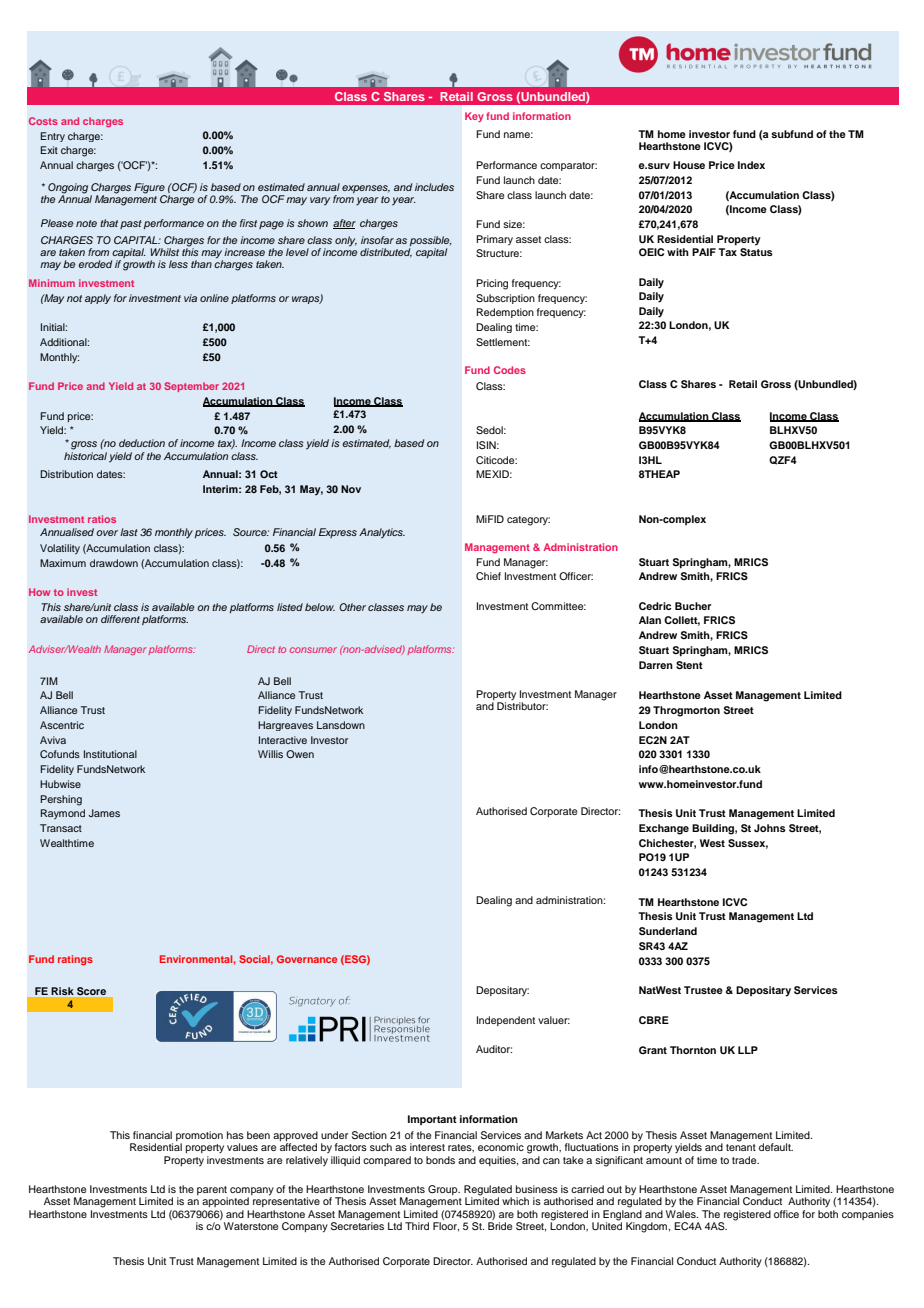  I want to click on Figure, so click(150, 189).
